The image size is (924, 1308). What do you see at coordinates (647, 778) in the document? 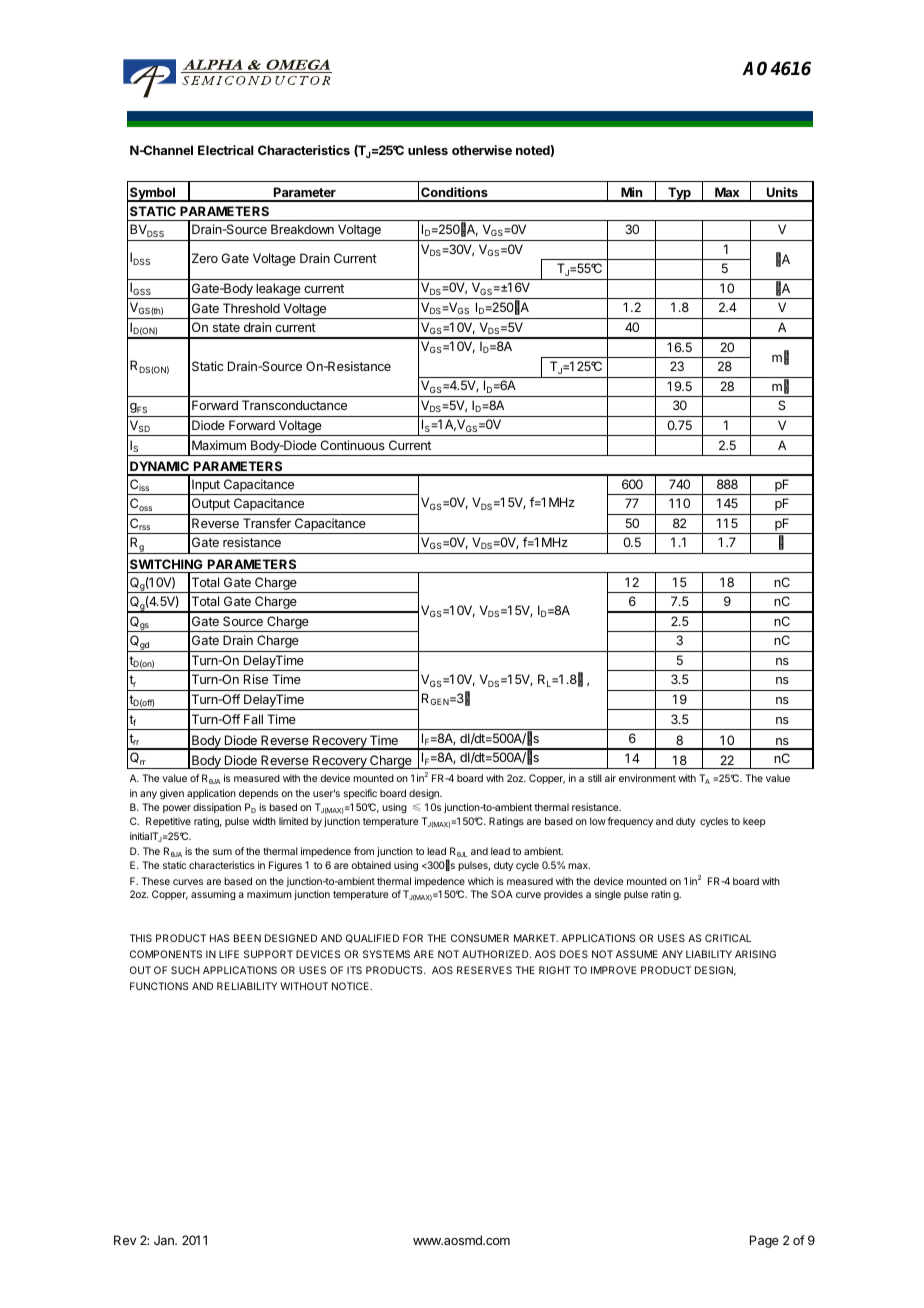
I see `environment` at bounding box center [647, 778].
